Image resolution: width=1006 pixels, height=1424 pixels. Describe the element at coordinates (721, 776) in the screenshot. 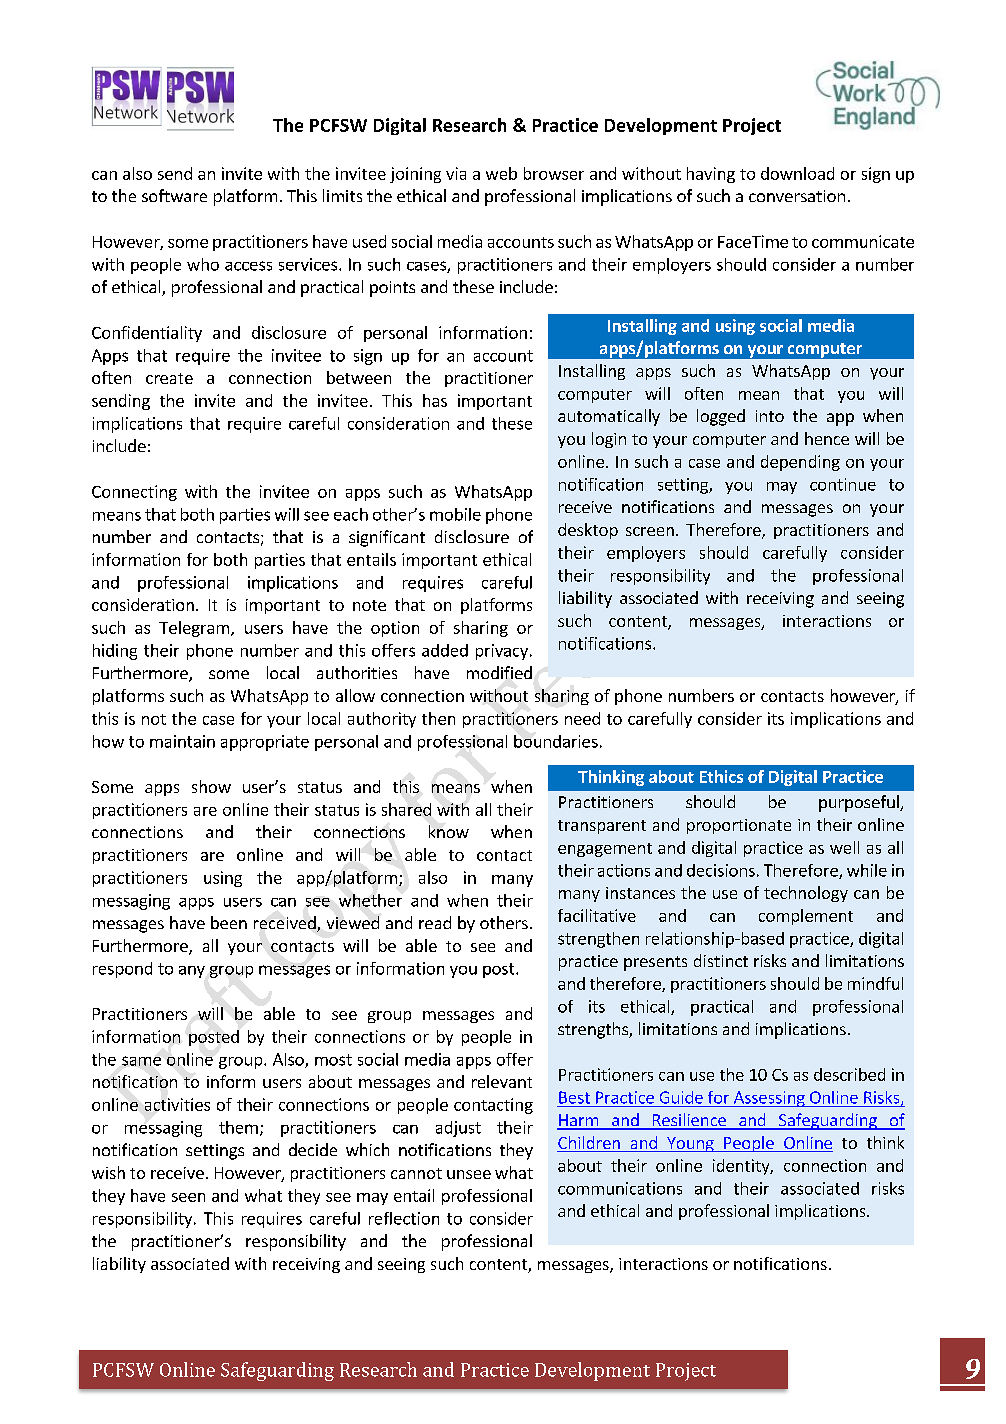

I see `Ethics` at that location.
